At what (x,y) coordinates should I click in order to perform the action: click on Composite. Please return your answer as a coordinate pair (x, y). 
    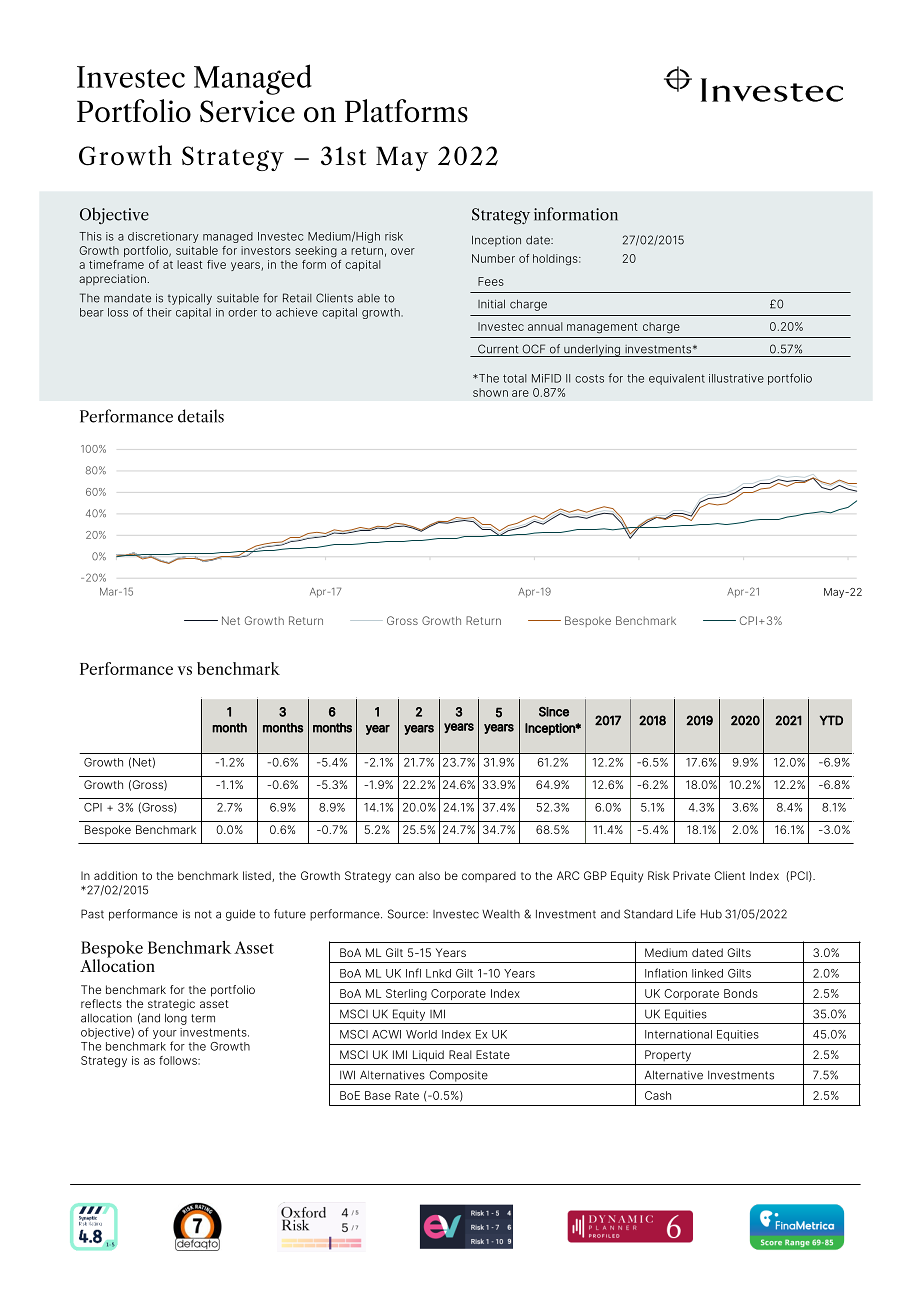
    Looking at the image, I should click on (458, 1076).
